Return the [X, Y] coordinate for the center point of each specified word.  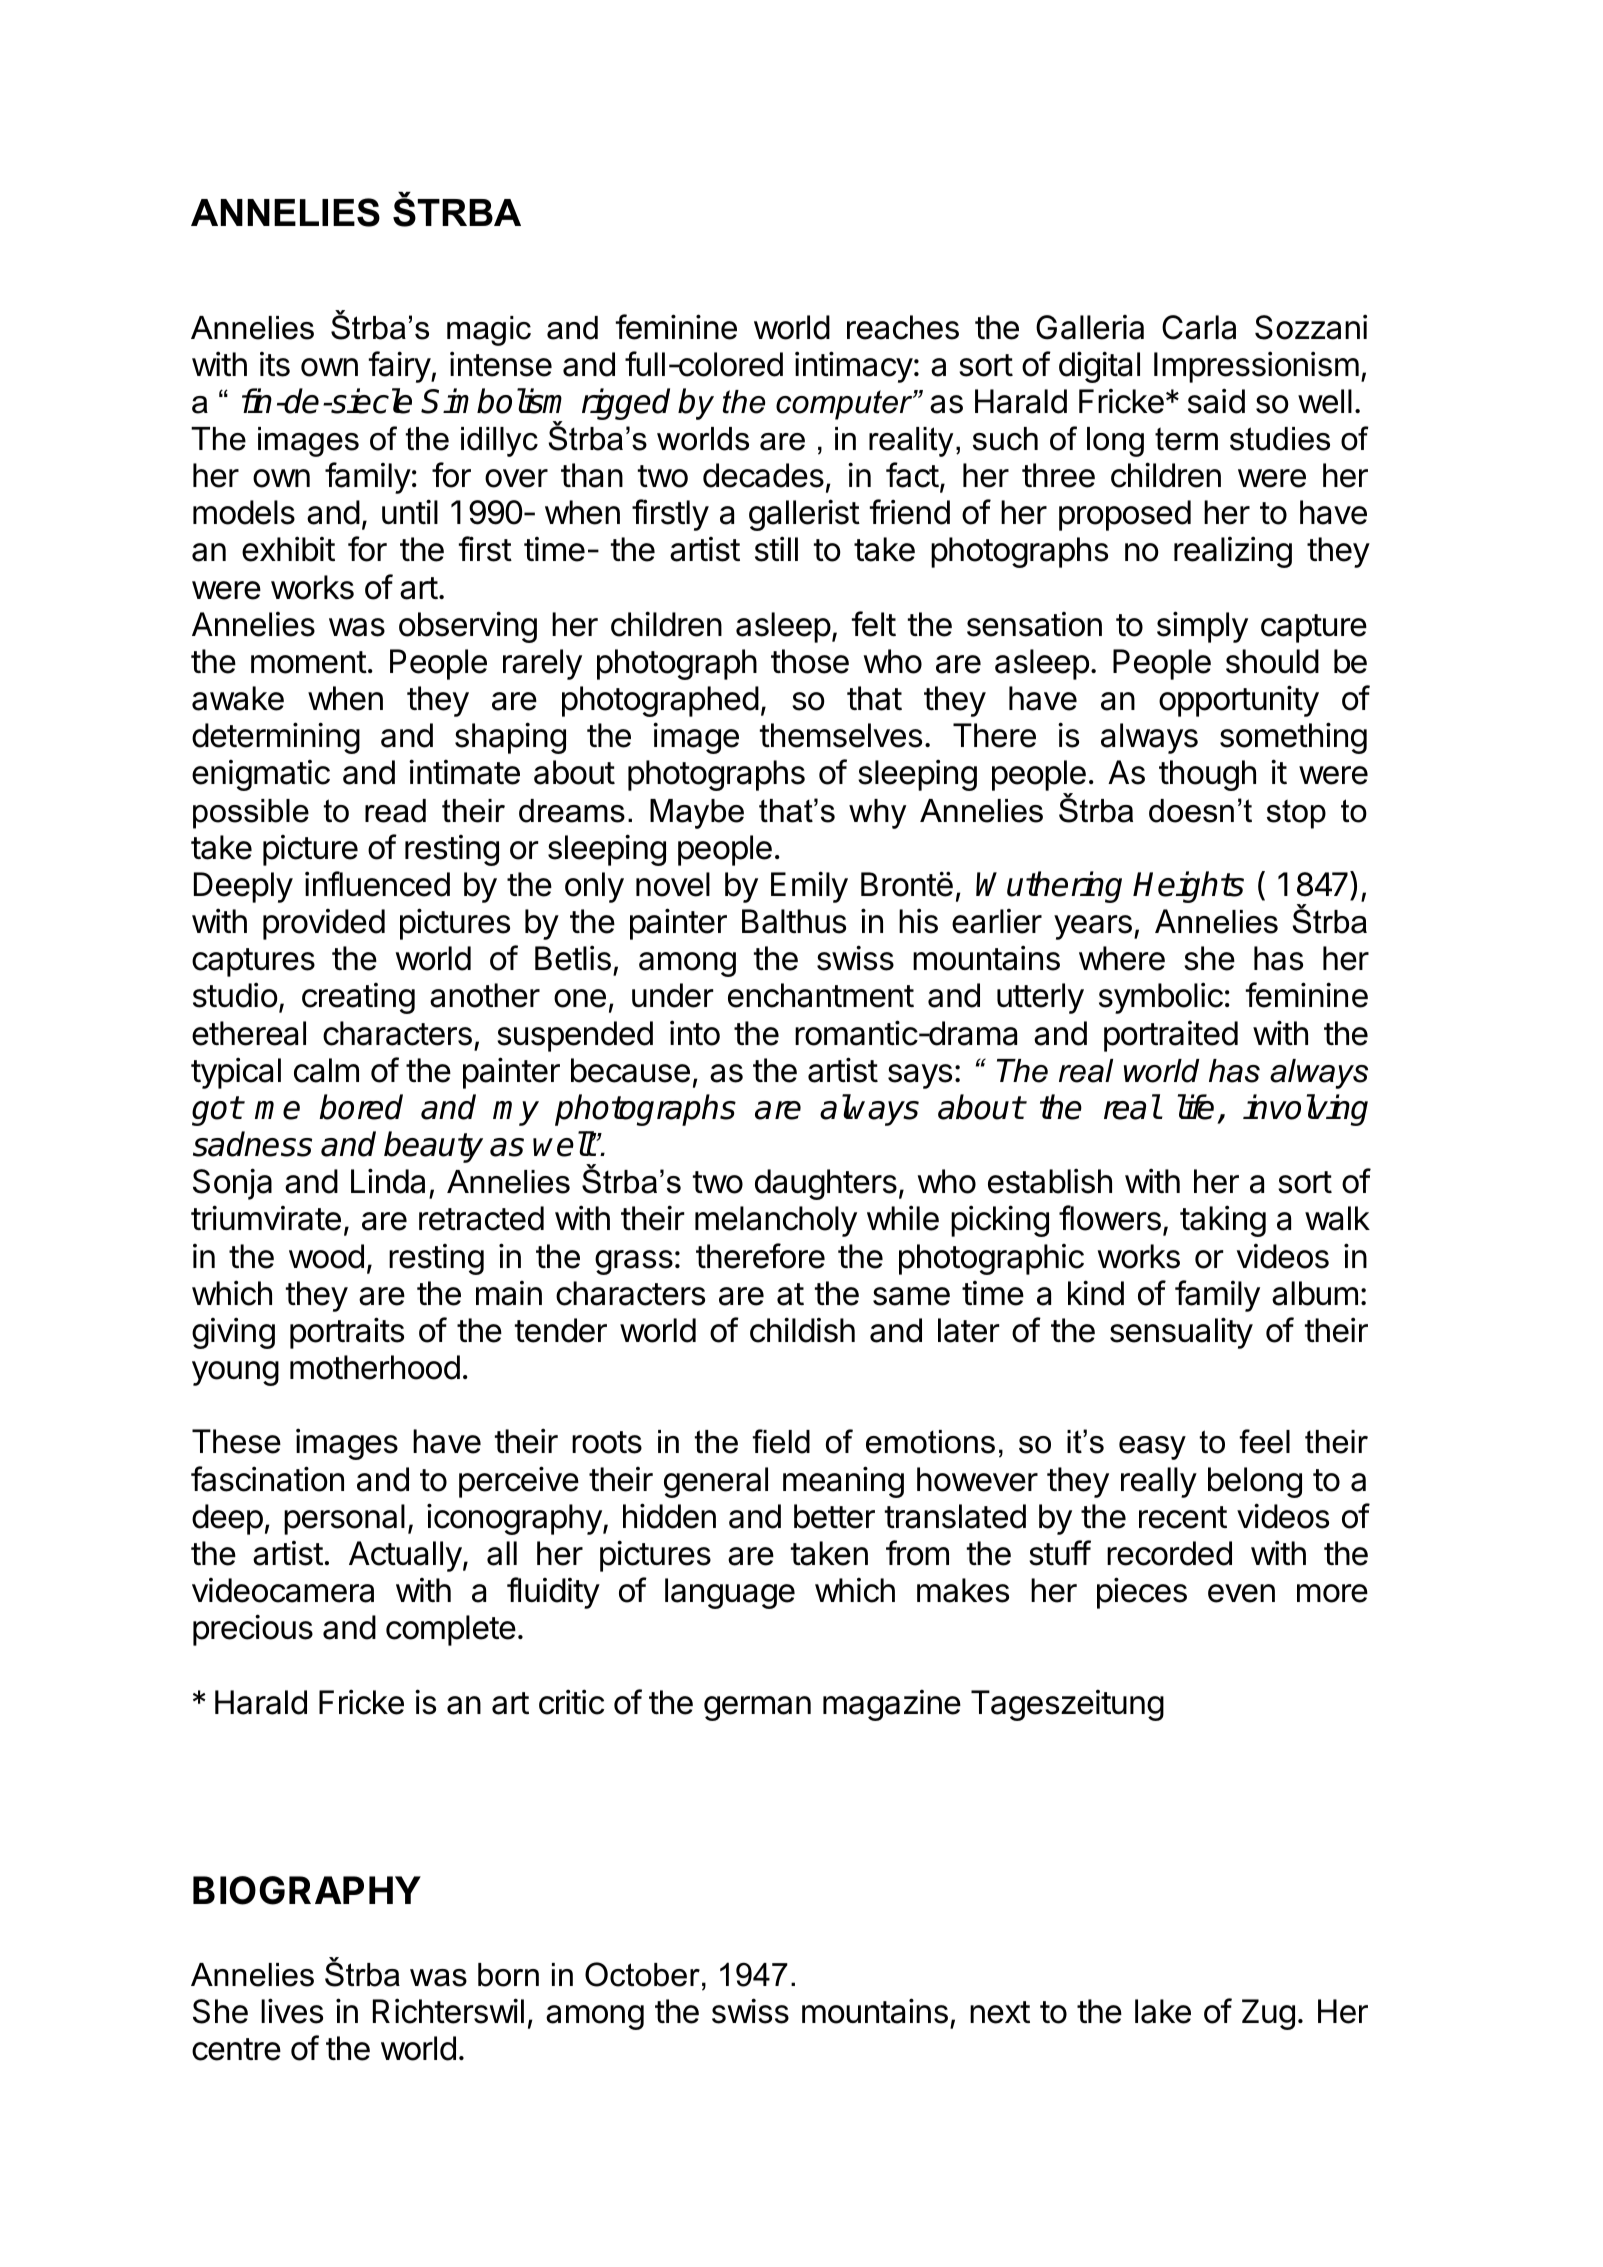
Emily [809, 887]
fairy [400, 367]
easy [1152, 1448]
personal [344, 1519]
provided [324, 924]
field [781, 1441]
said [1216, 401]
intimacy [854, 367]
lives [292, 2011]
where [1122, 958]
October [642, 1974]
